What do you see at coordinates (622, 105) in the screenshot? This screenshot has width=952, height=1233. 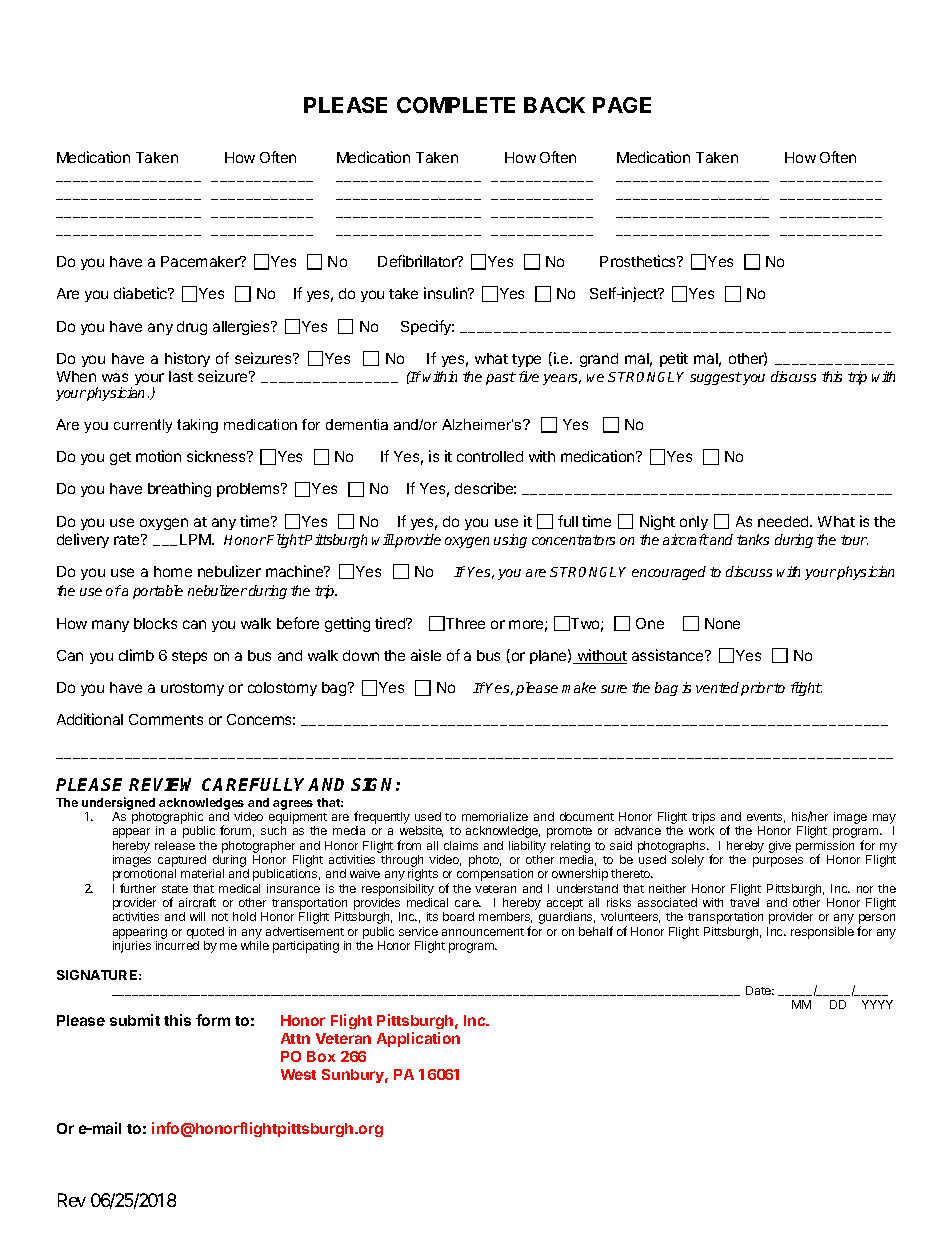 I see `PAGE` at bounding box center [622, 105].
